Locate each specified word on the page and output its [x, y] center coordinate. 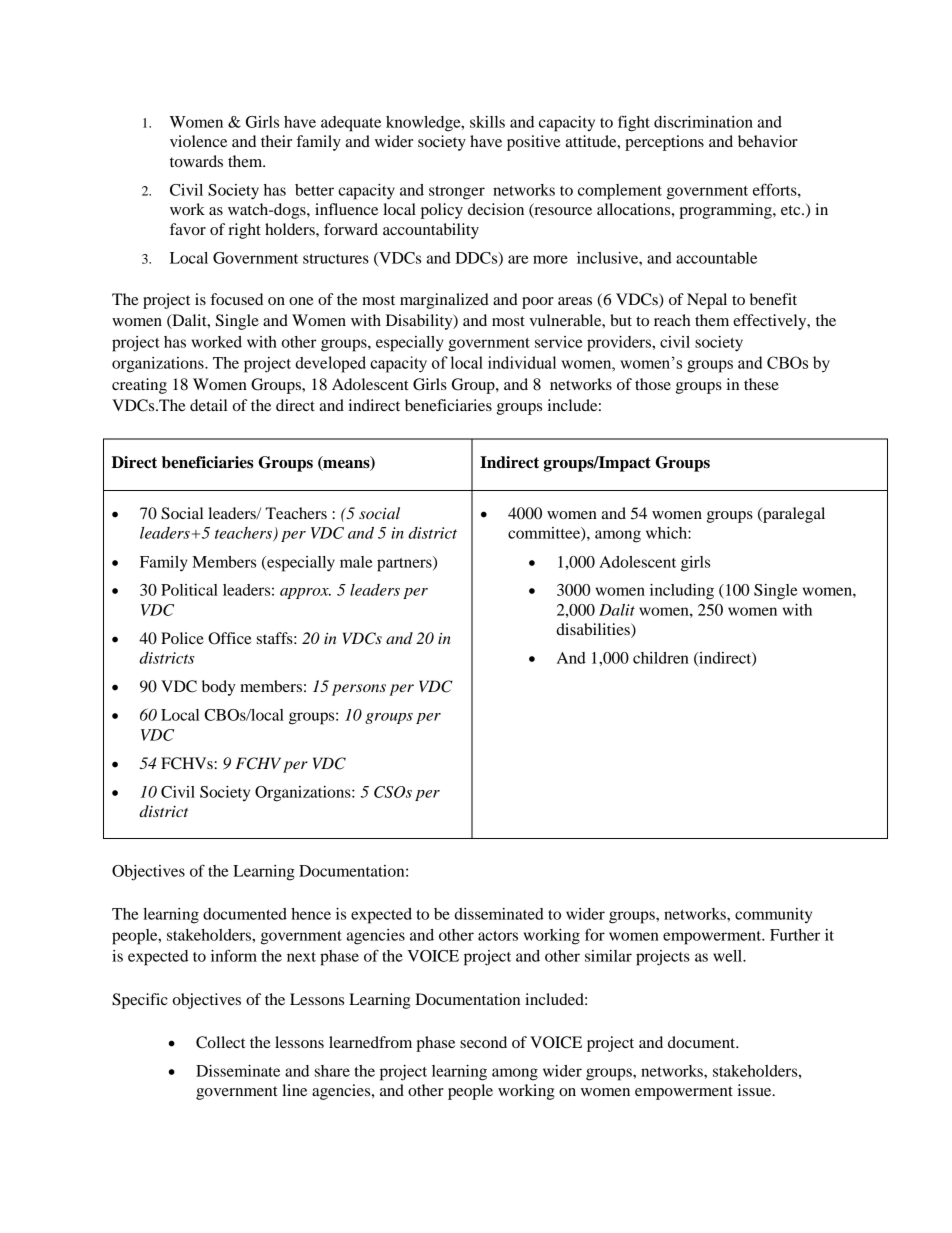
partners [405, 564]
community [773, 915]
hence [311, 914]
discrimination [703, 122]
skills [487, 122]
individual [522, 362]
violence [198, 141]
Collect [220, 1042]
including [682, 592]
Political [189, 590]
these [761, 384]
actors [498, 936]
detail [208, 405]
